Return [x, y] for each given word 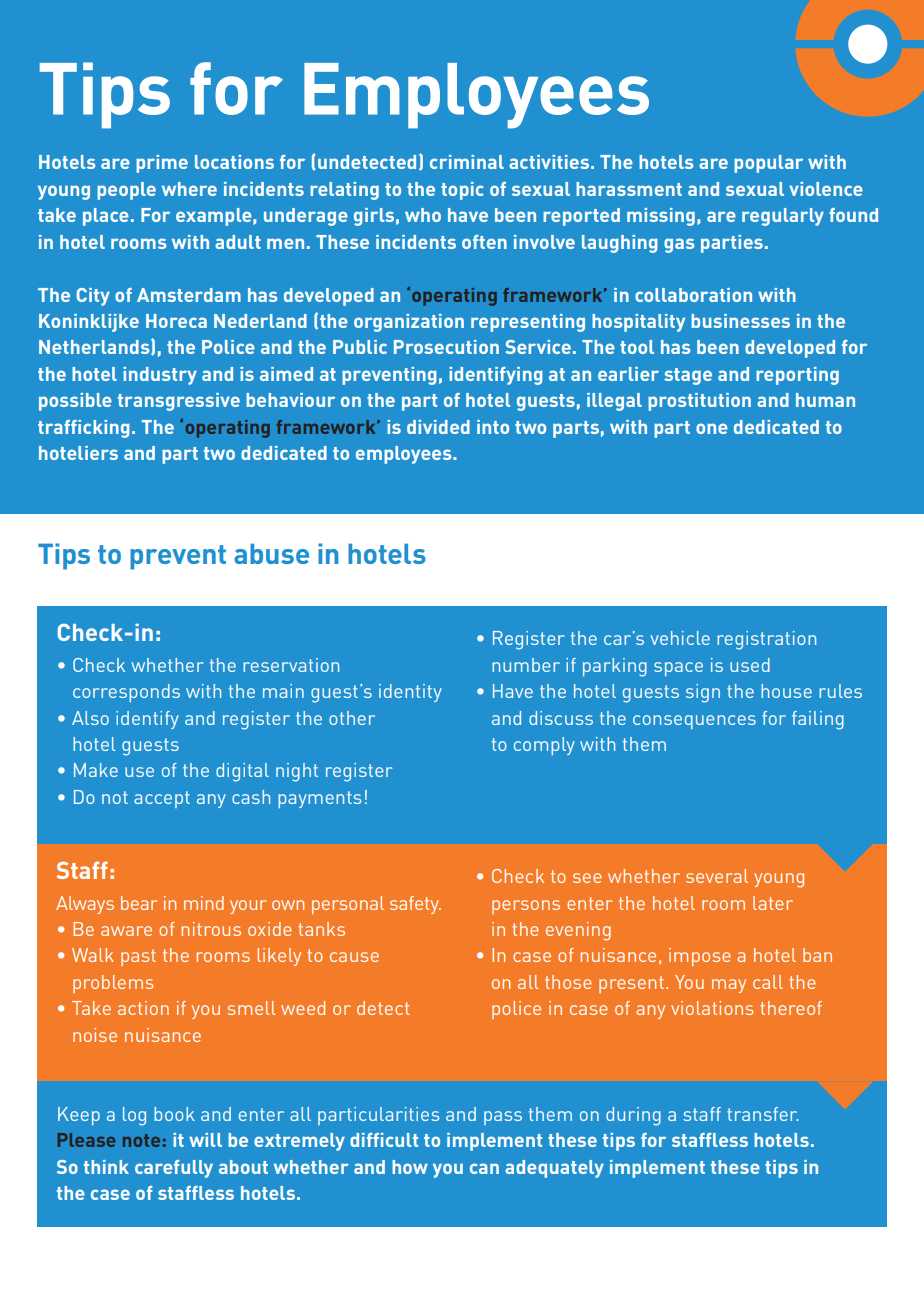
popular [768, 164]
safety [415, 905]
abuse [271, 553]
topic [462, 191]
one [712, 428]
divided [438, 427]
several [717, 876]
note [141, 1140]
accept [162, 799]
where [189, 189]
